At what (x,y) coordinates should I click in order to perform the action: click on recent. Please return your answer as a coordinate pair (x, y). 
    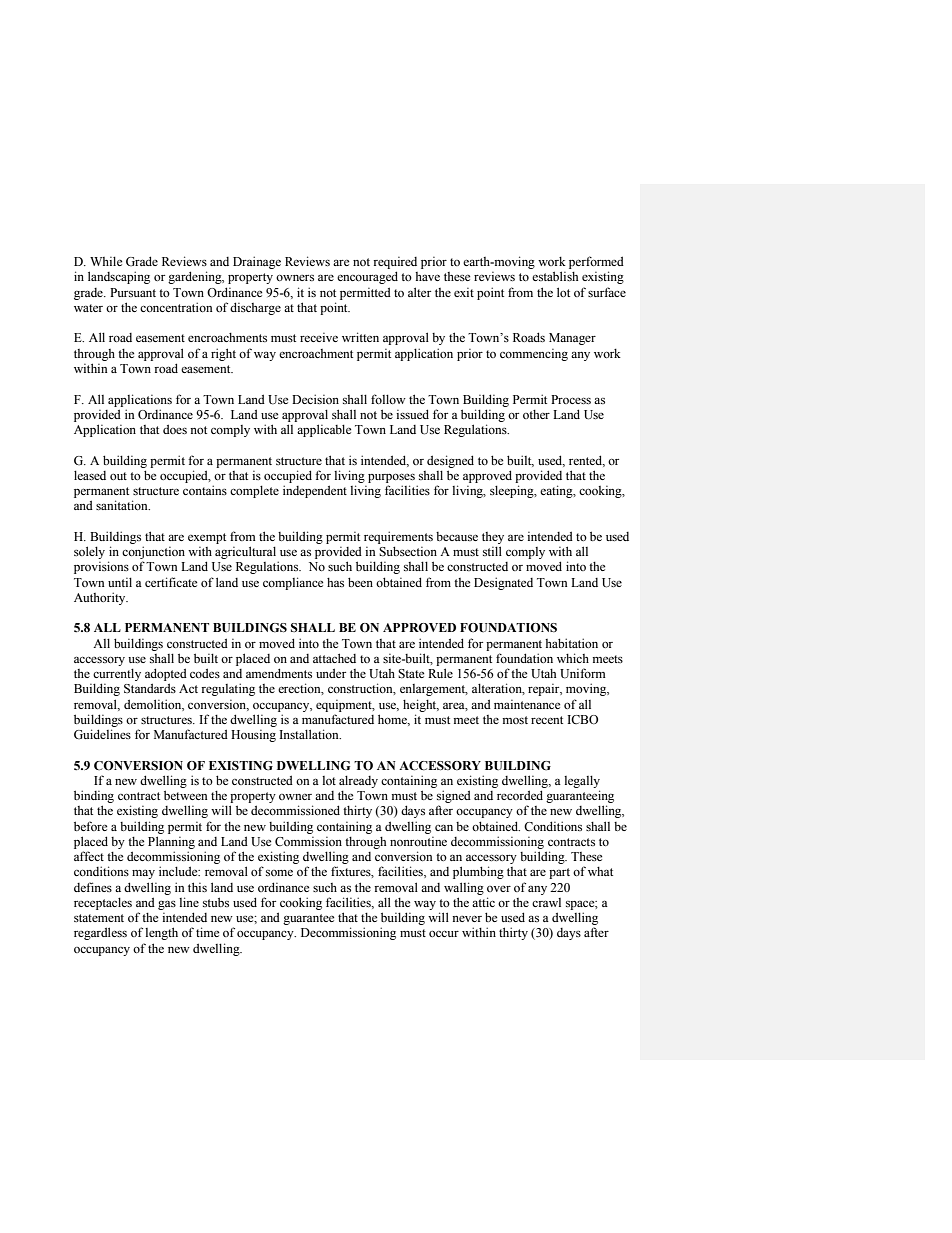
    Looking at the image, I should click on (547, 720).
